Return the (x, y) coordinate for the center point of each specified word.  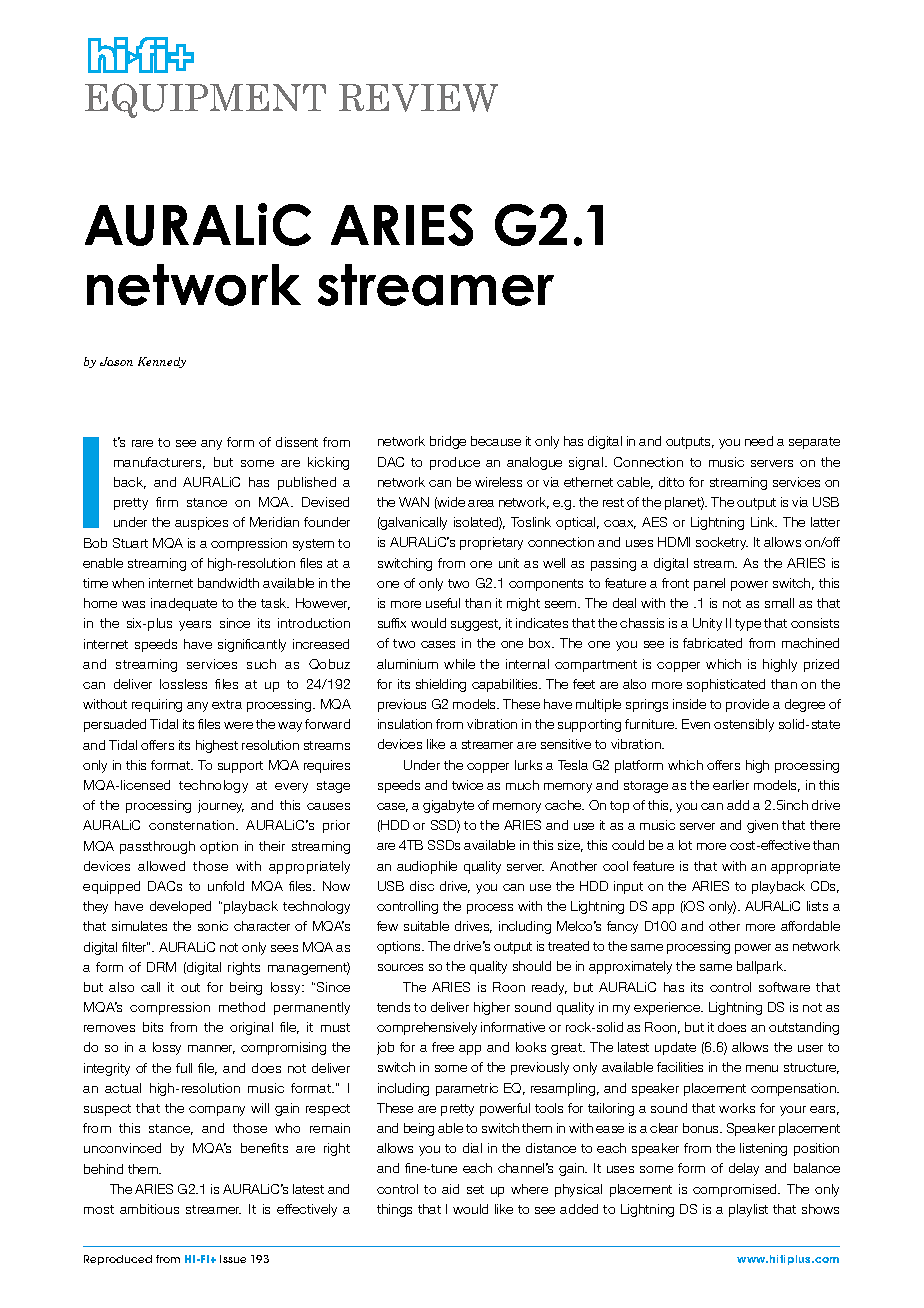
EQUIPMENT (205, 100)
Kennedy (162, 362)
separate (814, 443)
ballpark (761, 967)
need (759, 441)
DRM (161, 967)
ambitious (149, 1209)
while (459, 664)
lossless (183, 684)
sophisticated (726, 685)
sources (400, 967)
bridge (448, 442)
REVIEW (418, 98)
